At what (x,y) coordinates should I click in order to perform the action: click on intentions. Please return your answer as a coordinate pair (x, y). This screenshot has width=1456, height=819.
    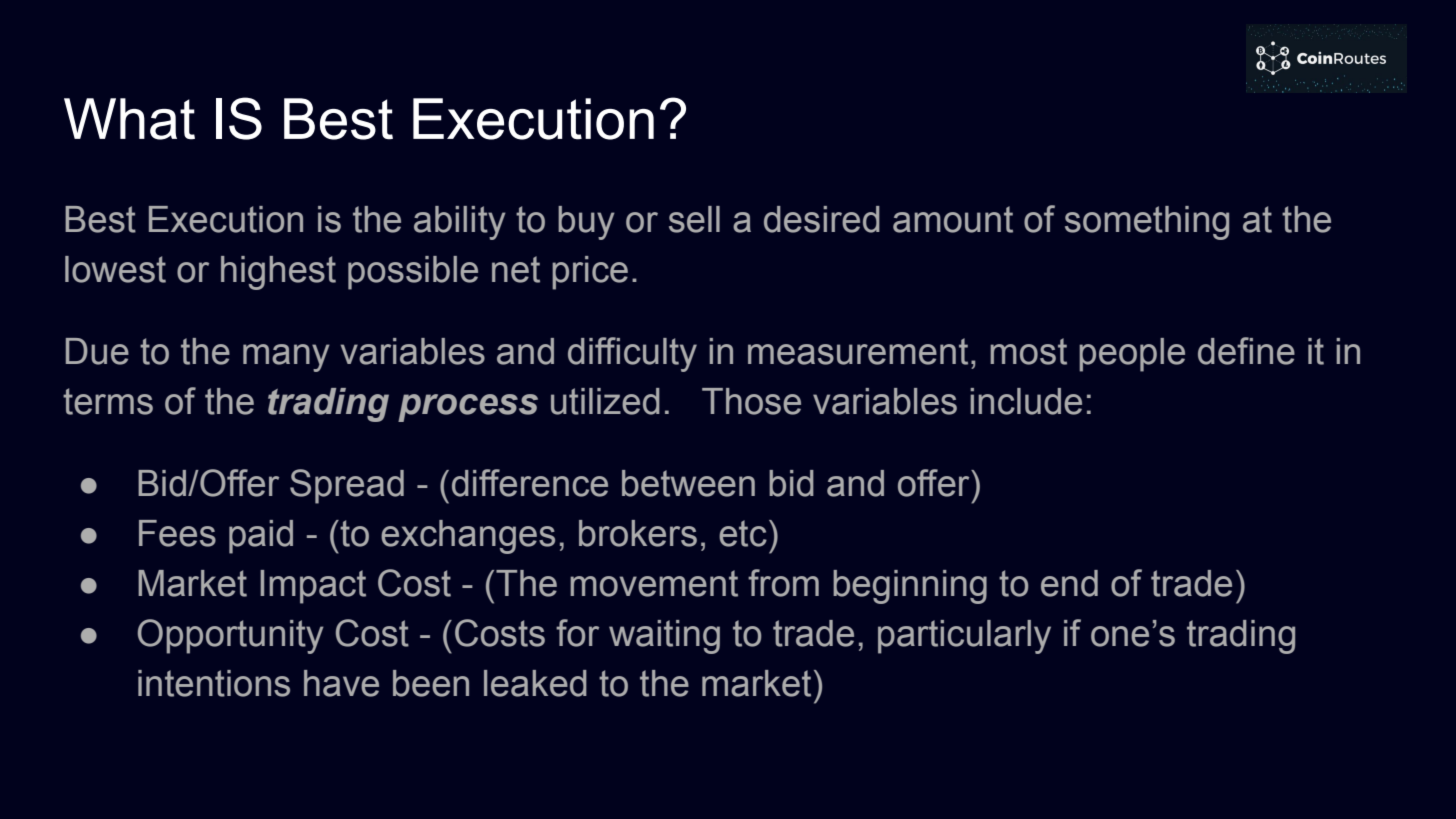
    Looking at the image, I should click on (214, 683).
